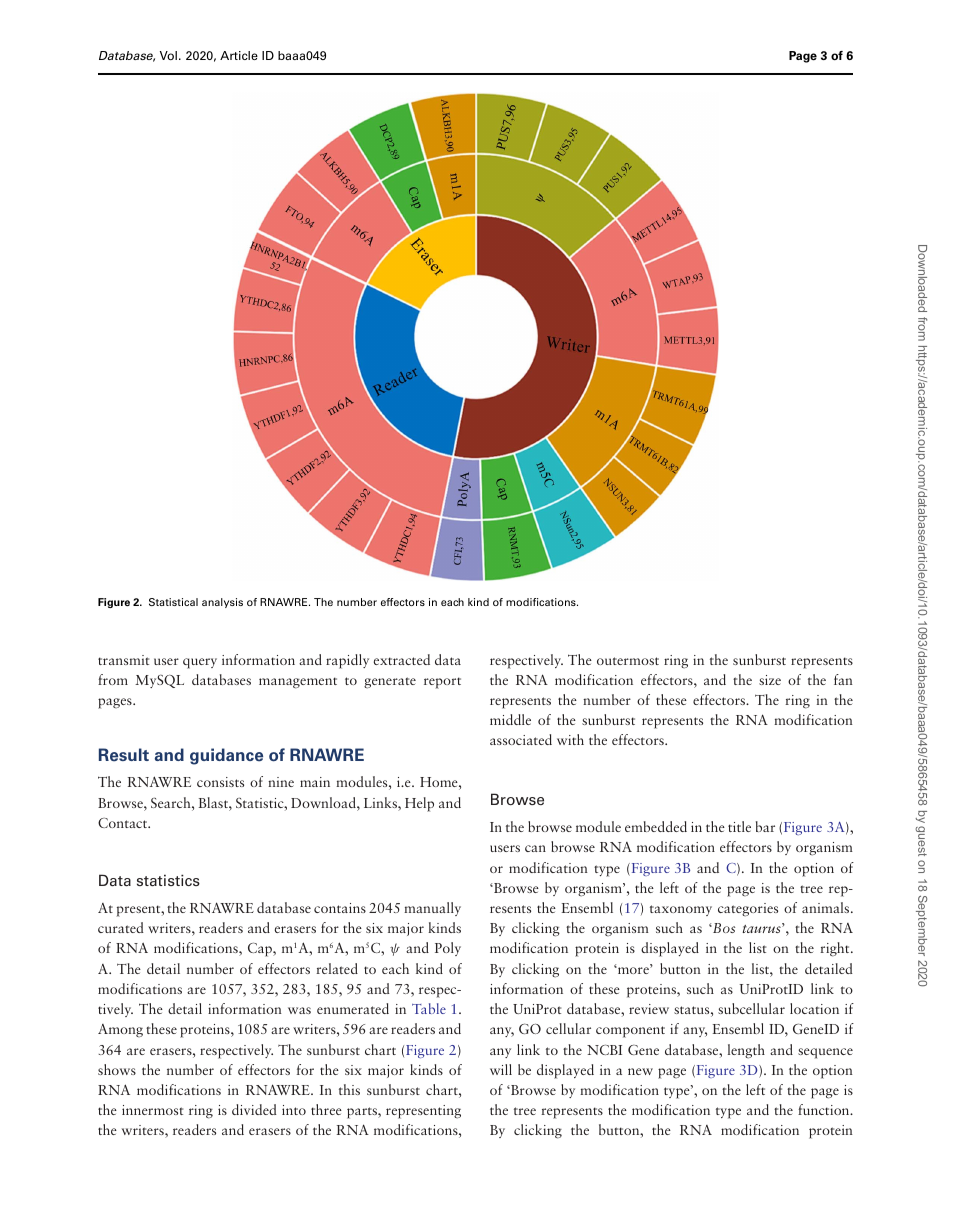  Describe the element at coordinates (200, 663) in the image. I see `query` at that location.
